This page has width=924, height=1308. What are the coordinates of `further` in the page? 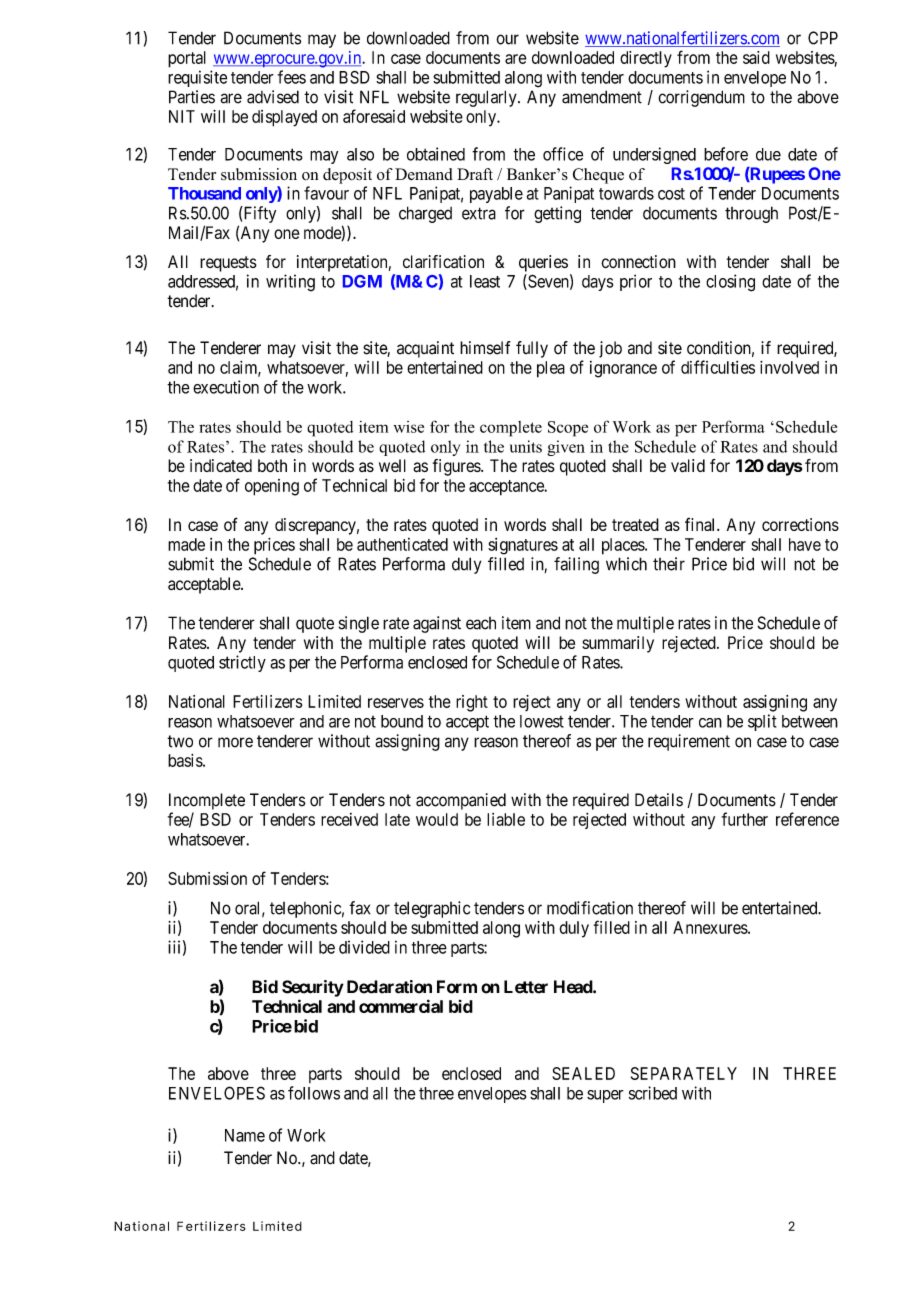 It's located at (745, 819).
